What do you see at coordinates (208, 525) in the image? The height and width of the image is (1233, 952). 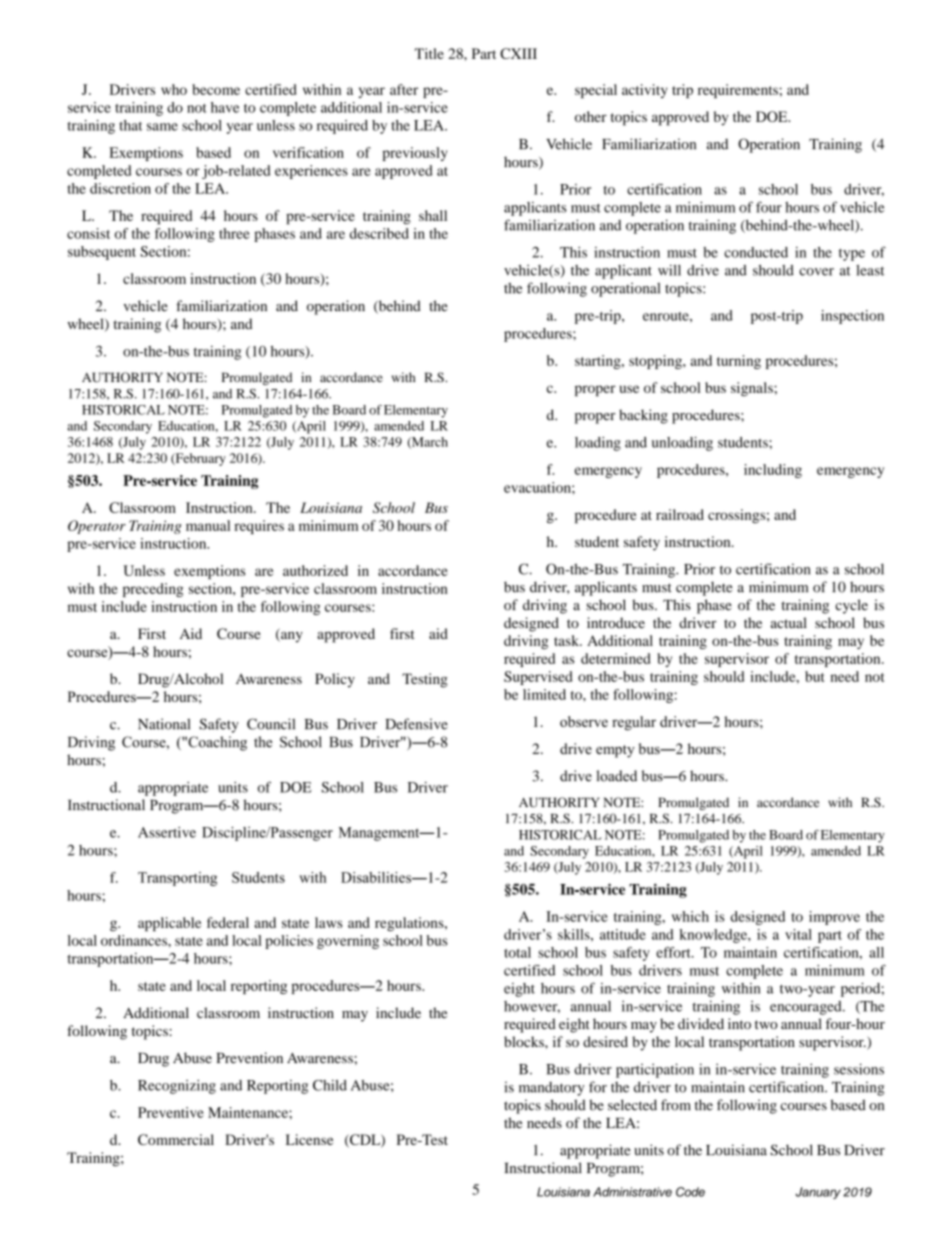 I see `manual` at bounding box center [208, 525].
